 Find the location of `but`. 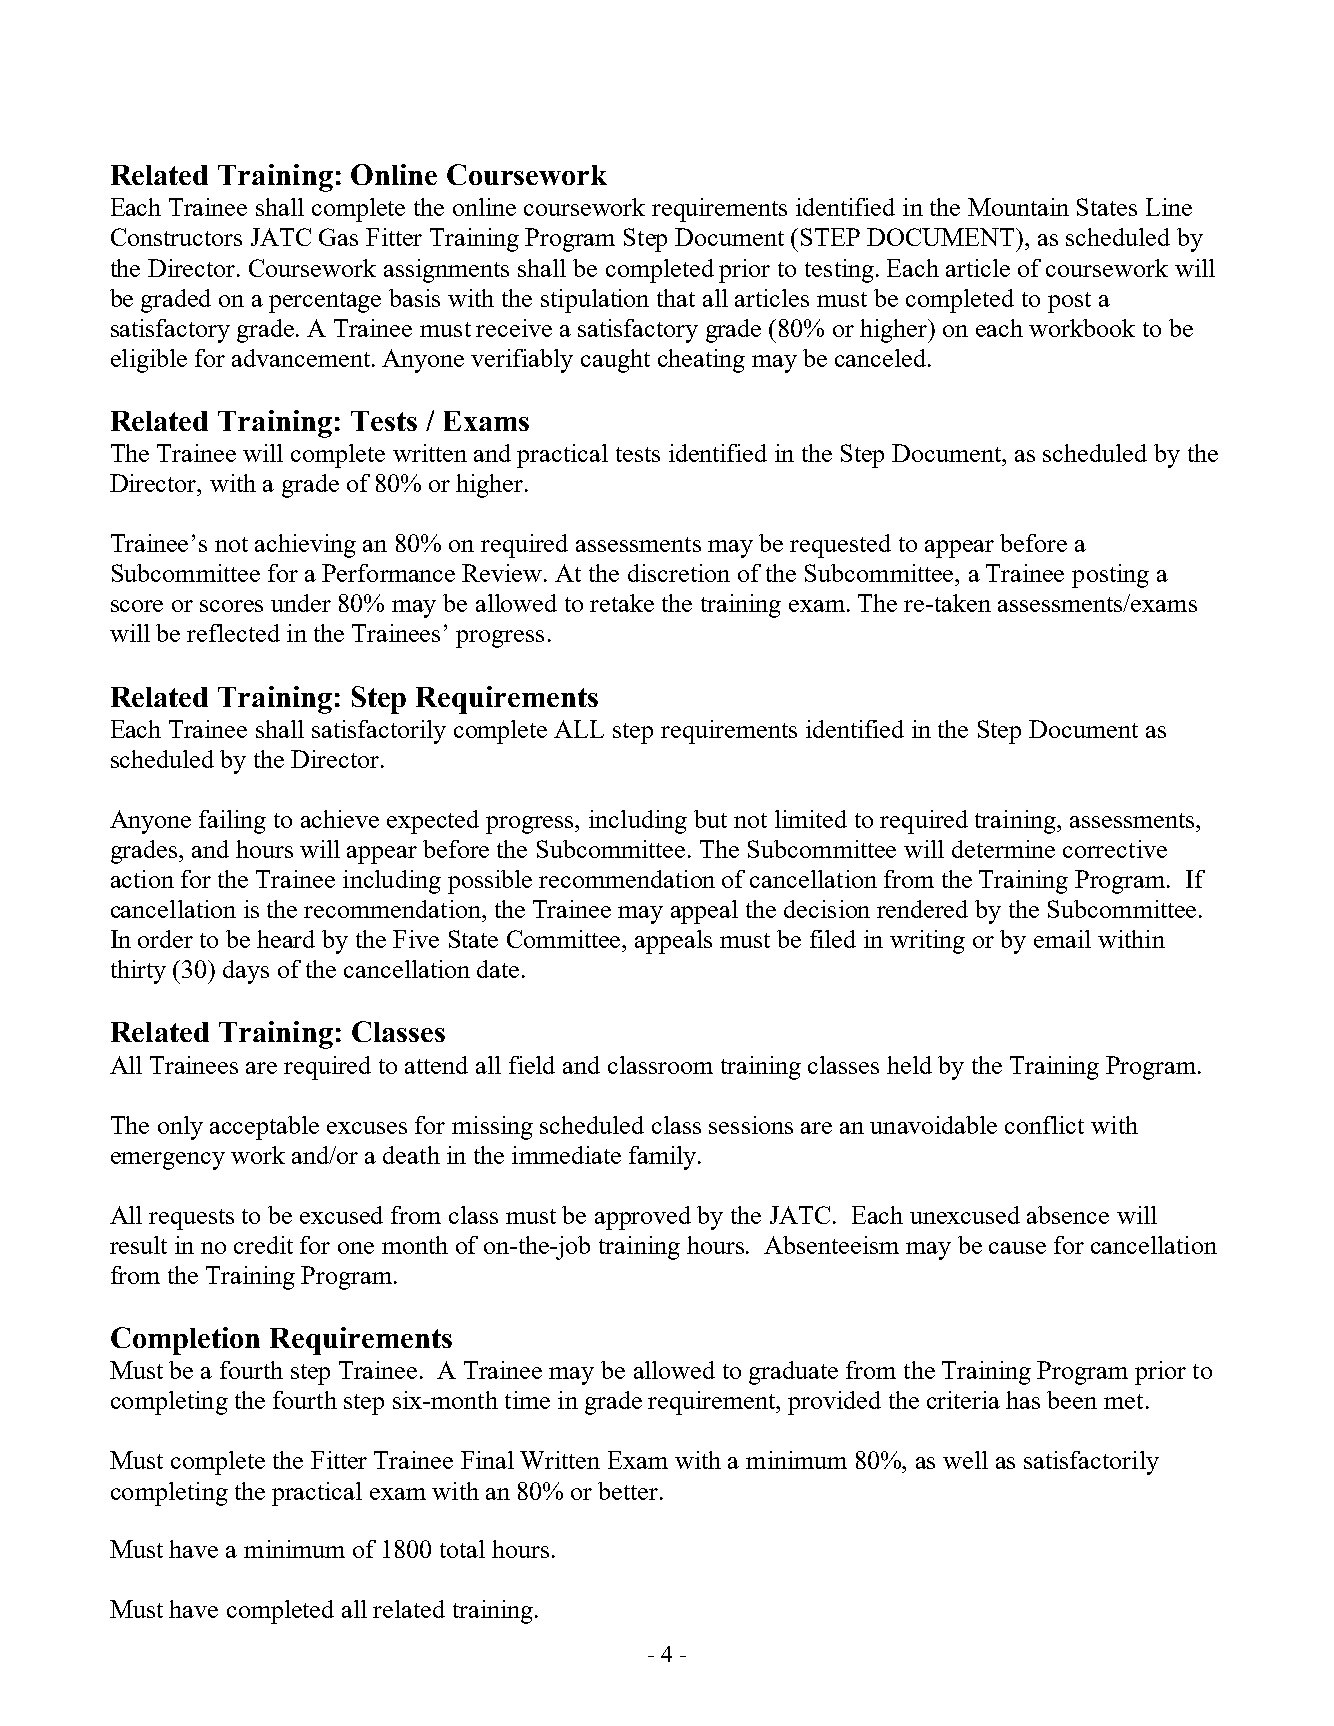

but is located at coordinates (710, 819).
